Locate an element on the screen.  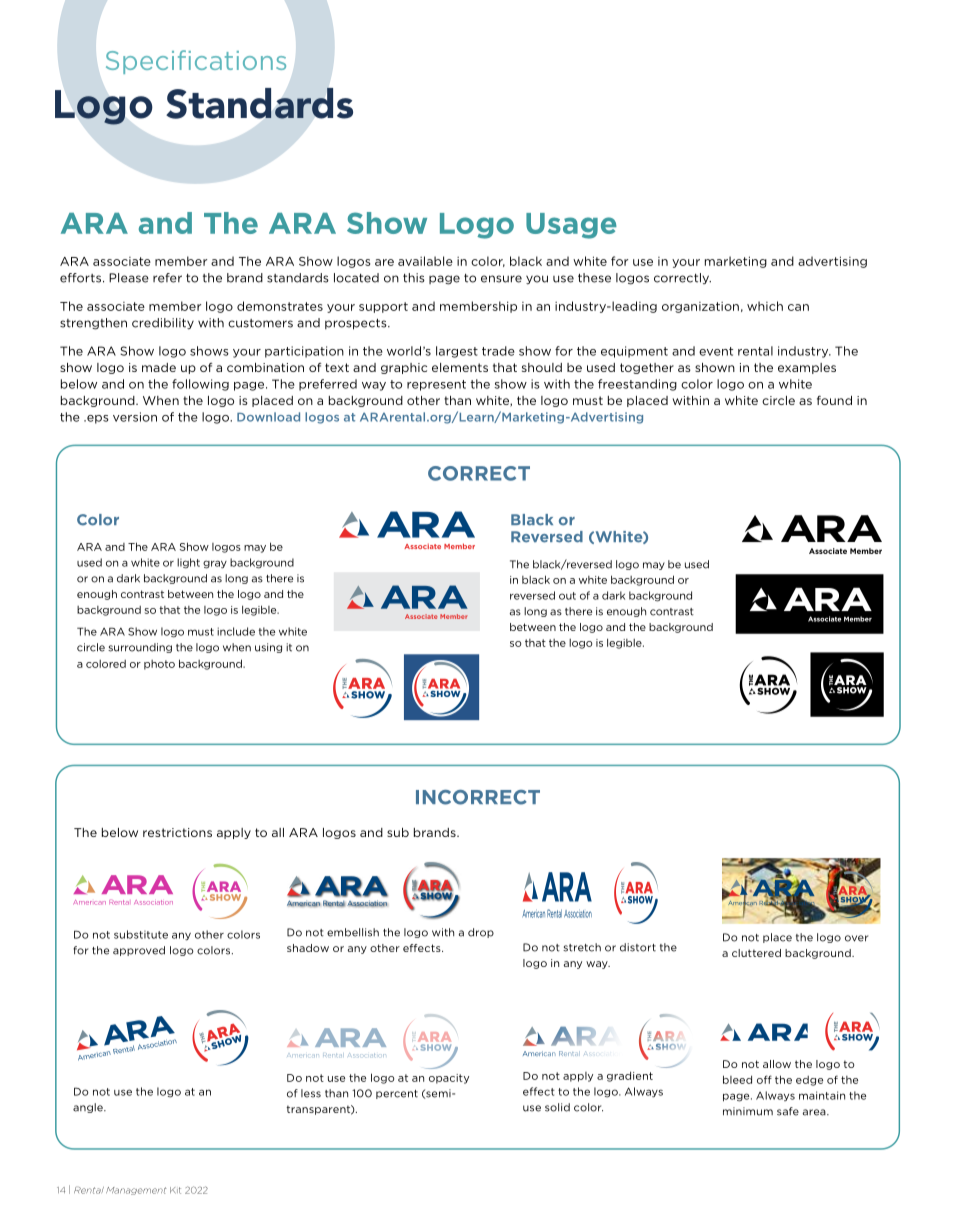
Specifications is located at coordinates (196, 62).
